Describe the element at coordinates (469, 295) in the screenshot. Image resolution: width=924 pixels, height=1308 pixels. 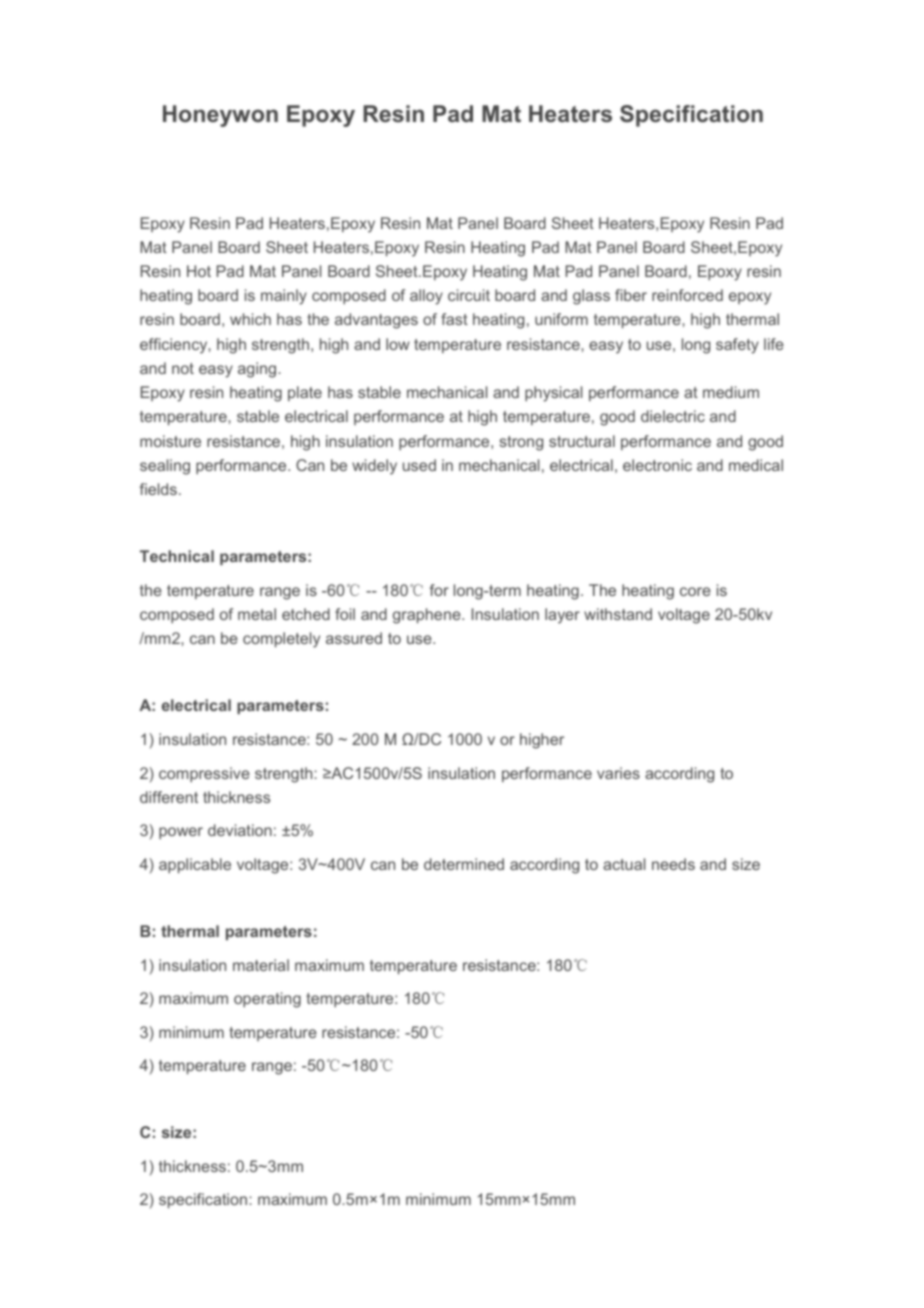
I see `circuit` at that location.
